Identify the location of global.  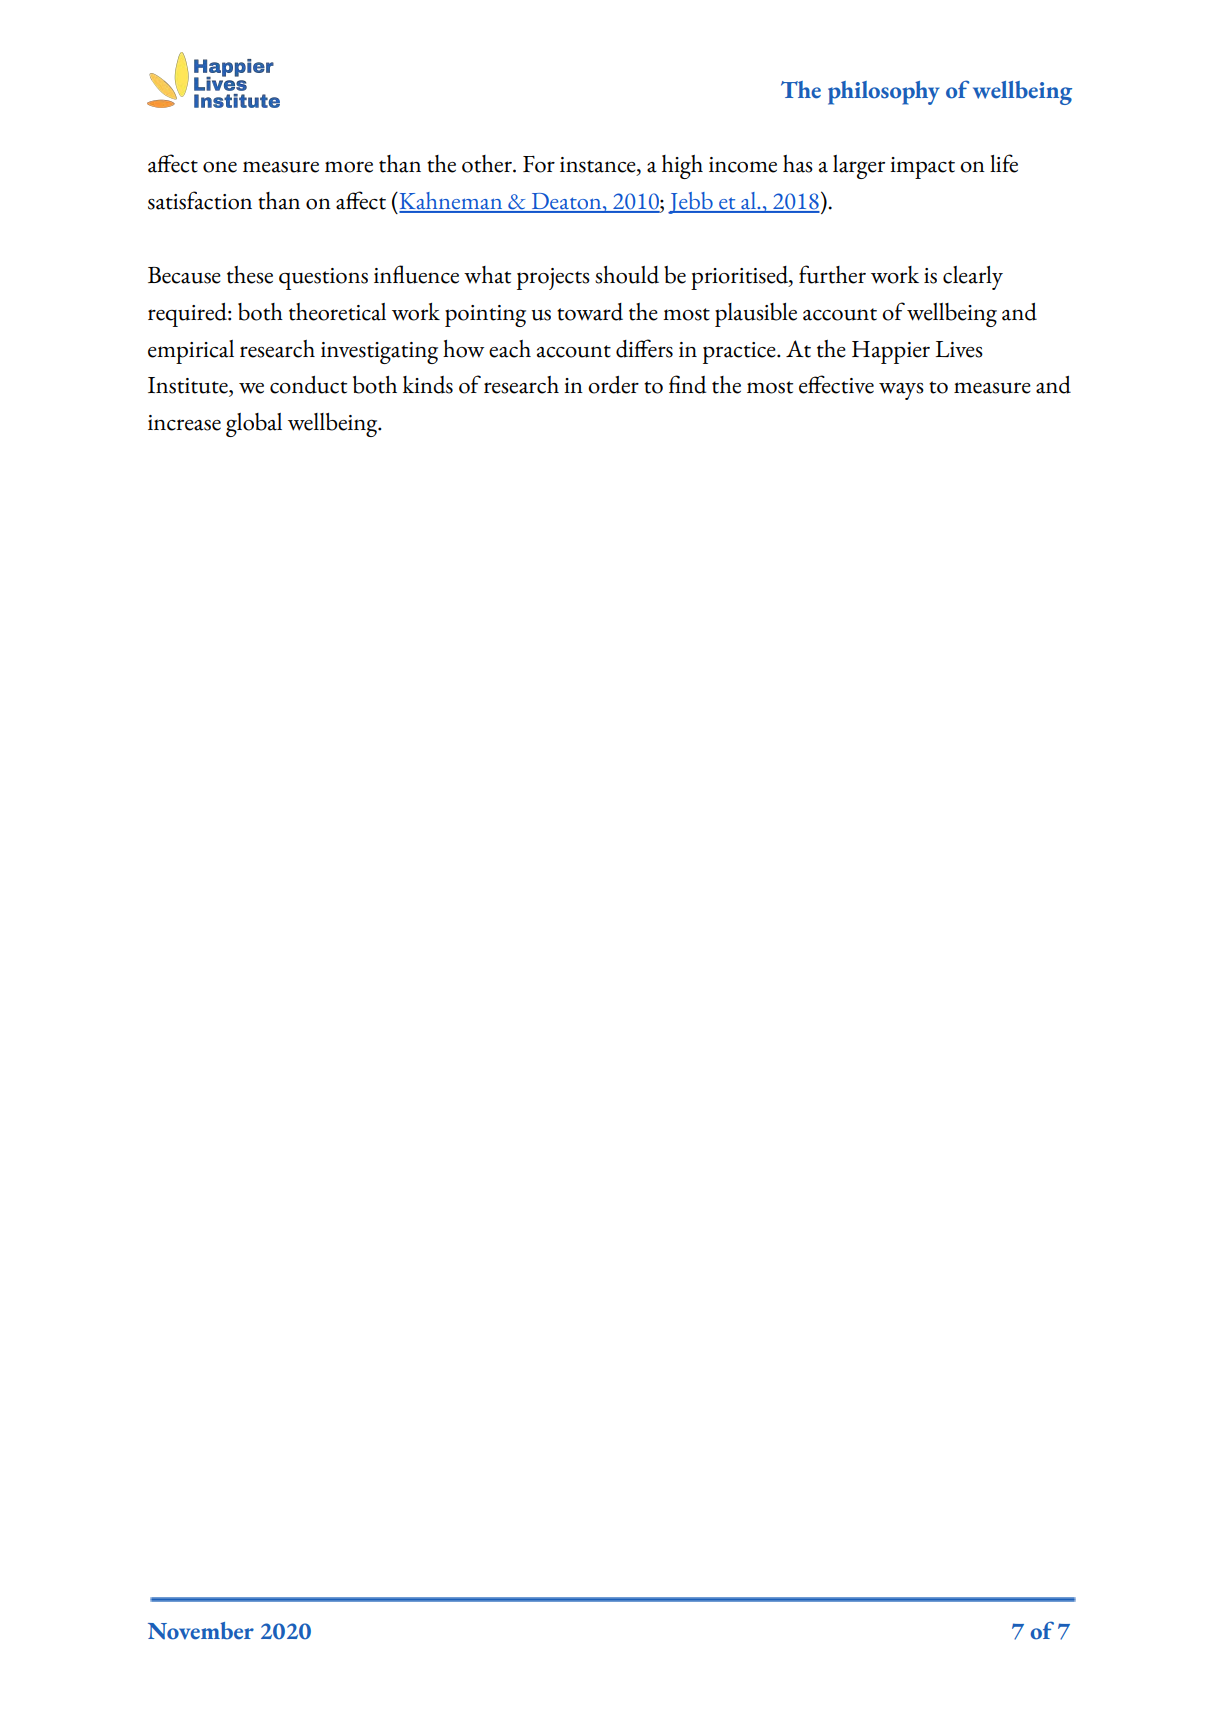
(254, 425).
